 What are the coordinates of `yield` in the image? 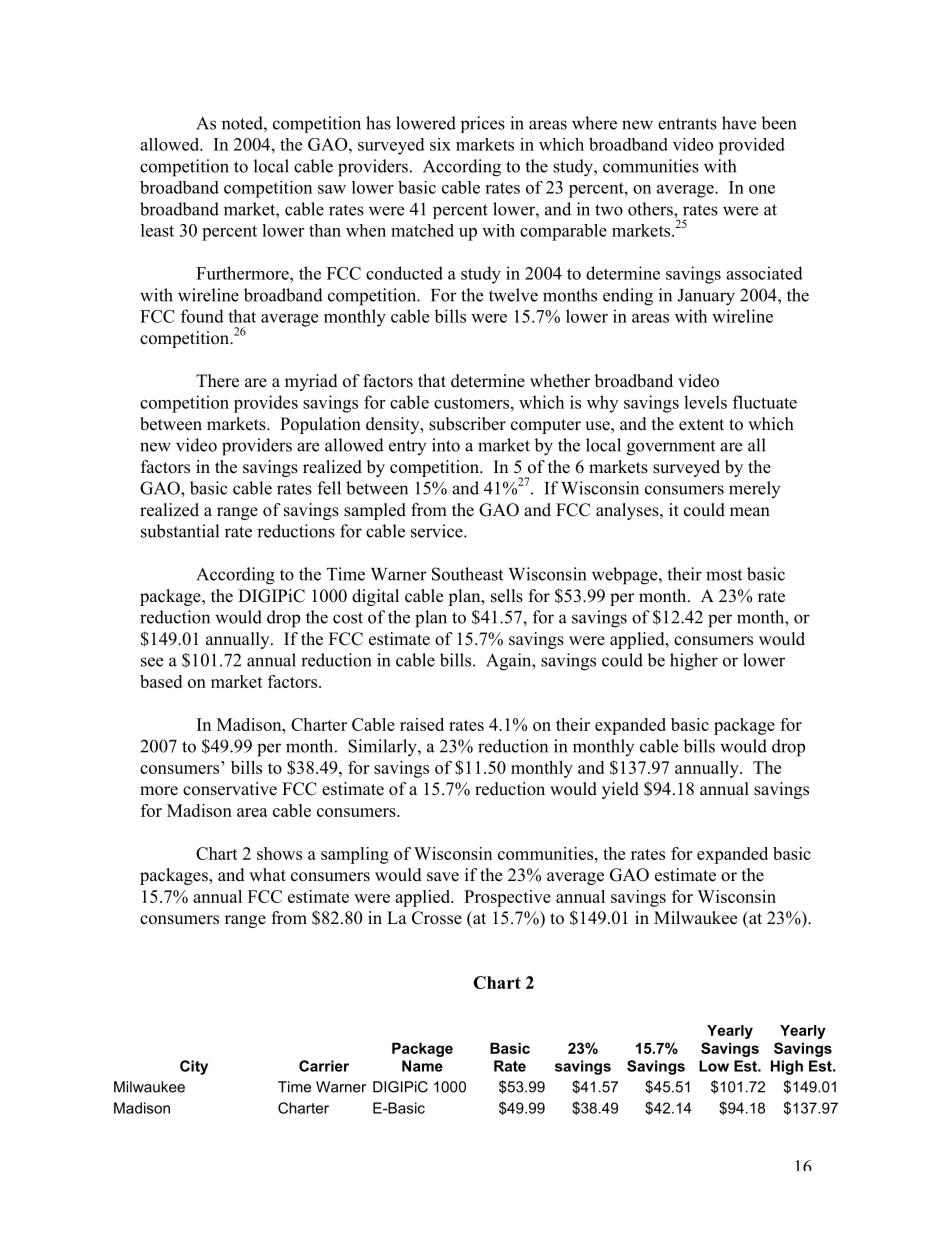 It's located at (620, 790).
